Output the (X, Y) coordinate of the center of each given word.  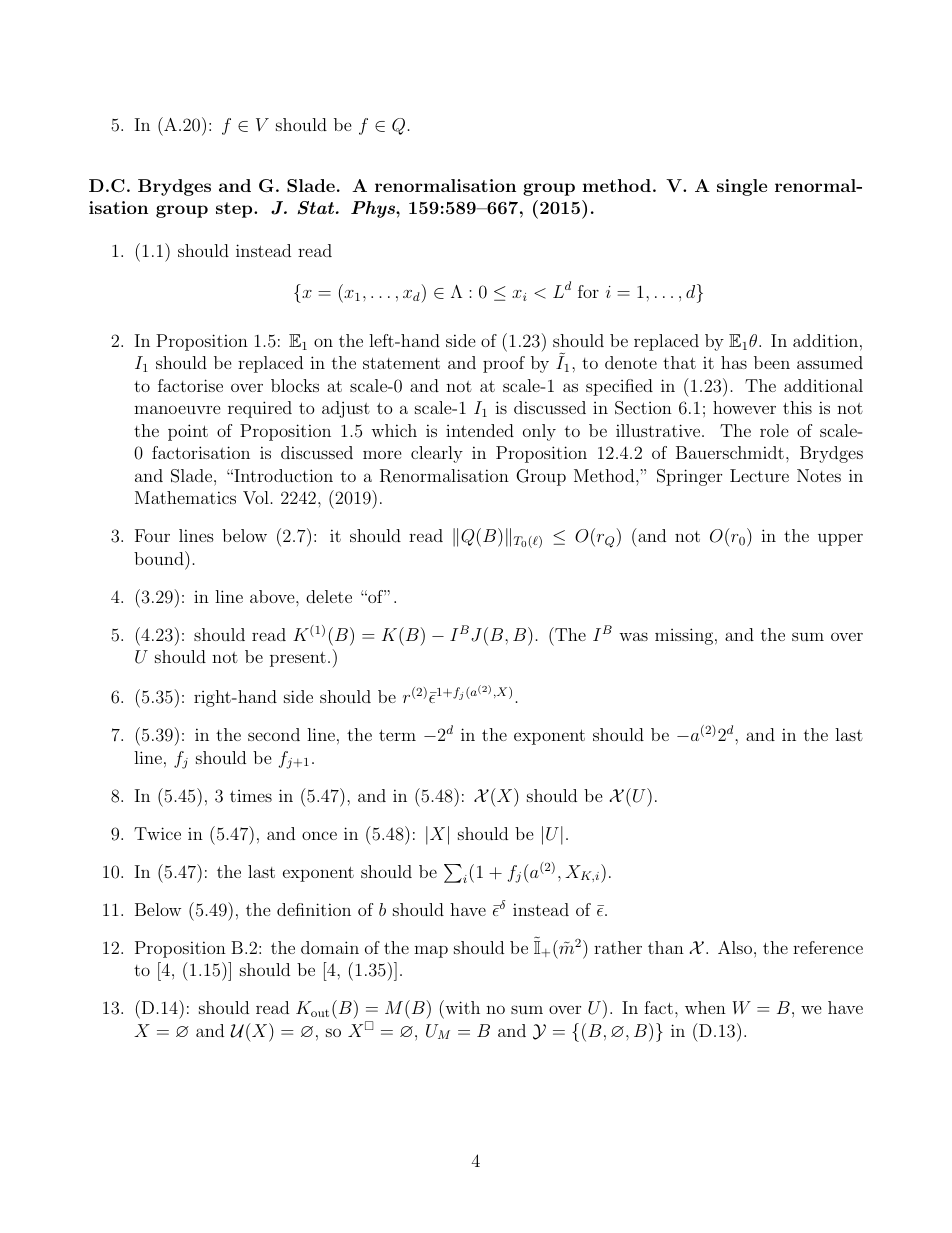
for (588, 291)
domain (330, 947)
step (235, 210)
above (273, 596)
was (633, 636)
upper (840, 539)
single (742, 187)
